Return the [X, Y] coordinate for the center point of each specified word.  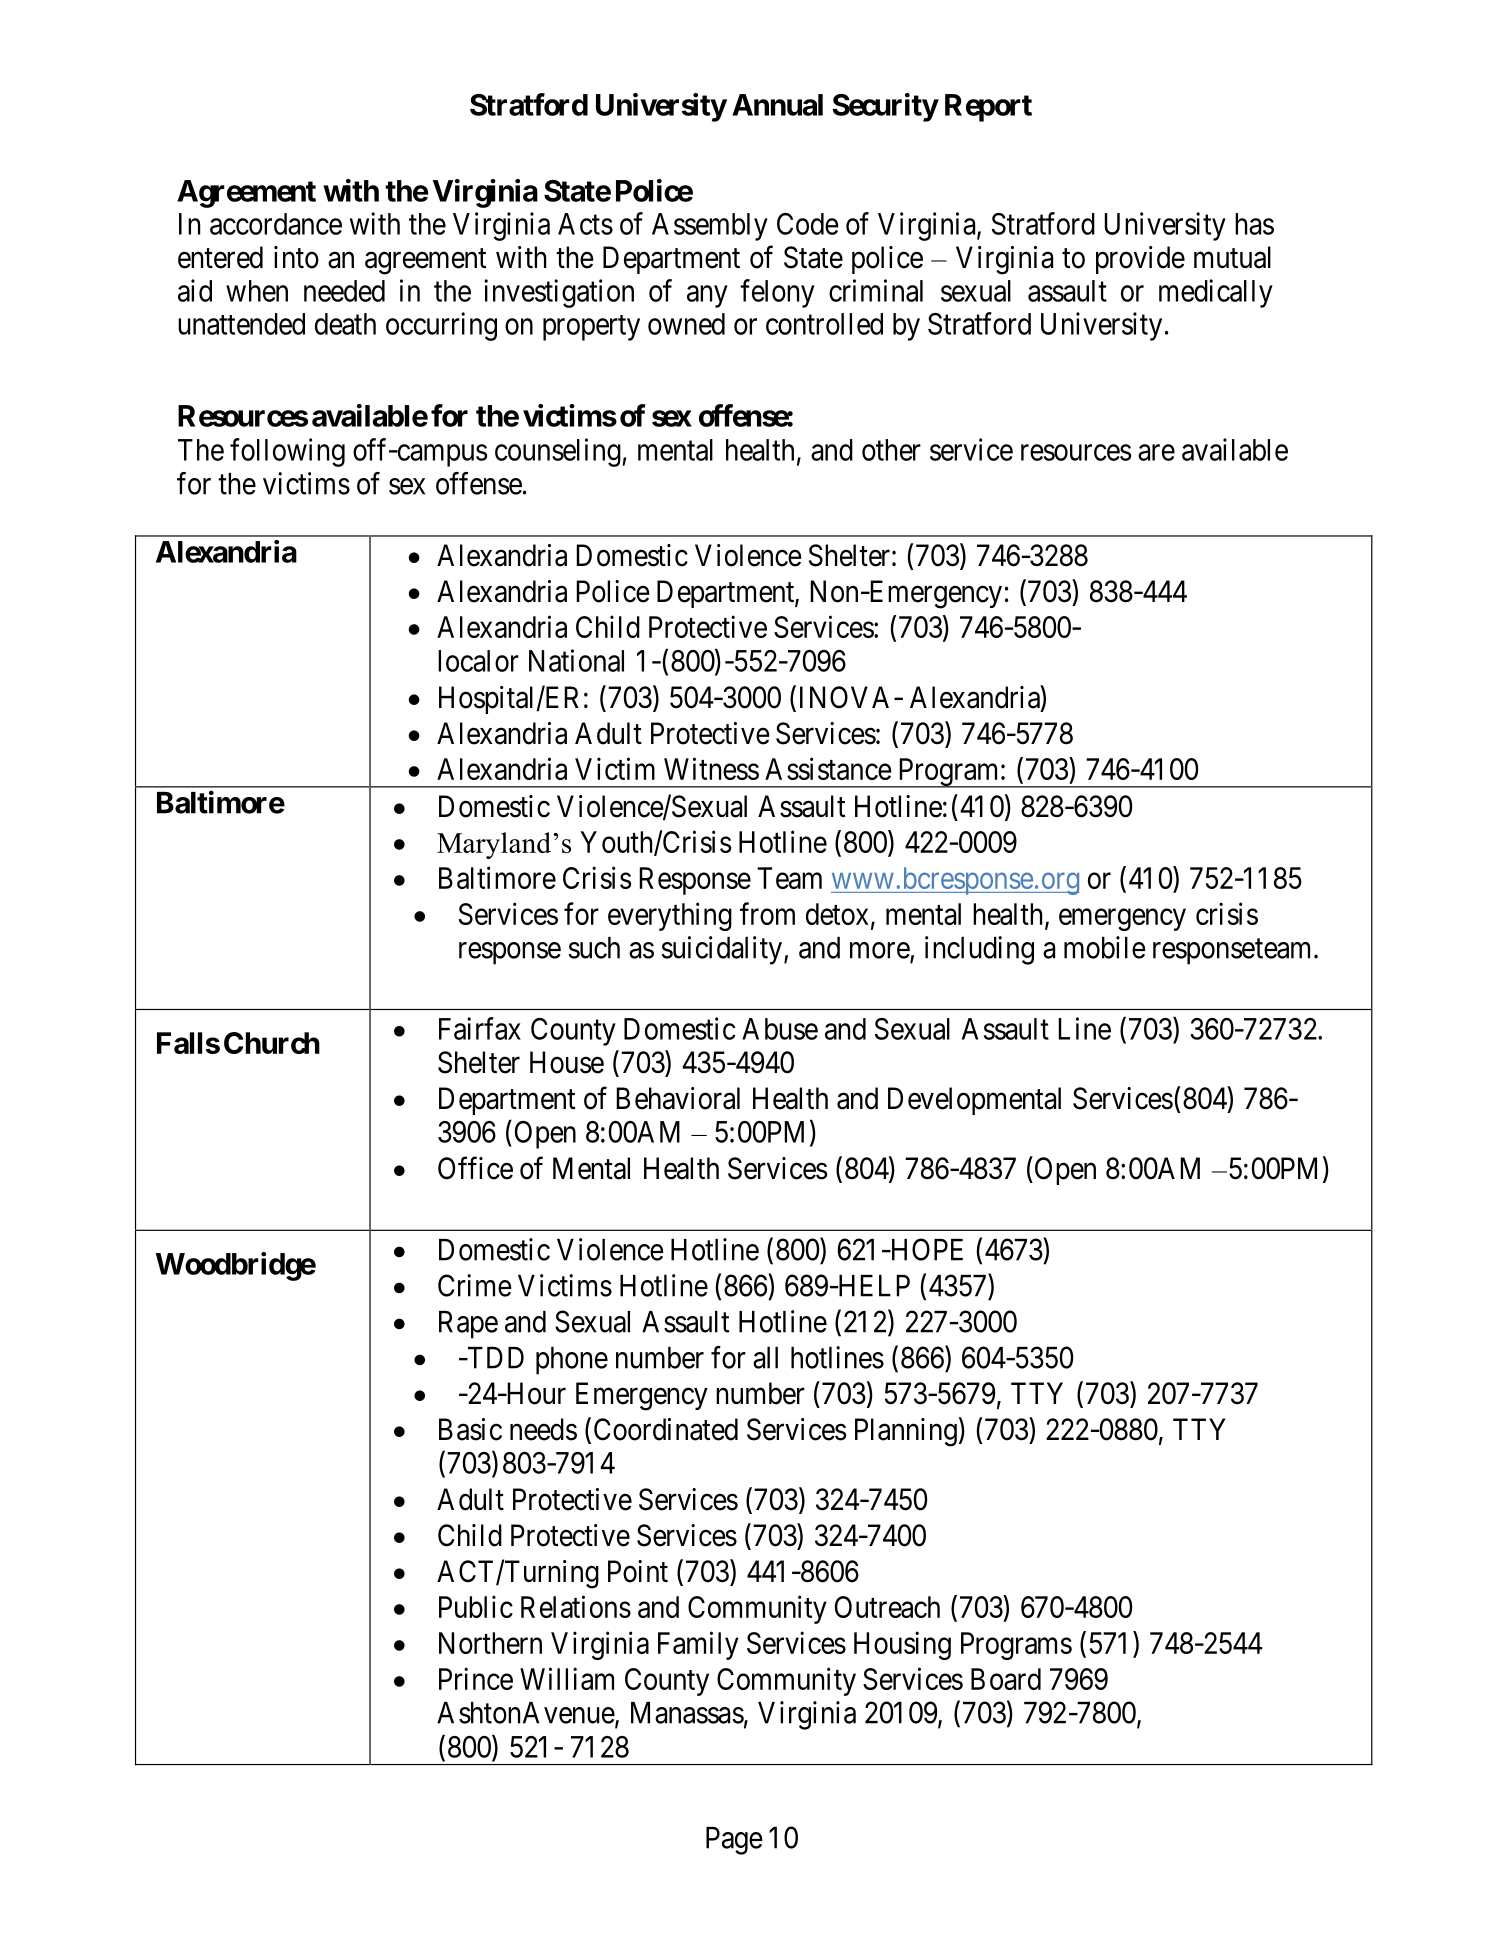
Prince [476, 1678]
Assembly [710, 227]
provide [1140, 260]
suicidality [723, 950]
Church [272, 1043]
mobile [1105, 947]
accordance [276, 224]
